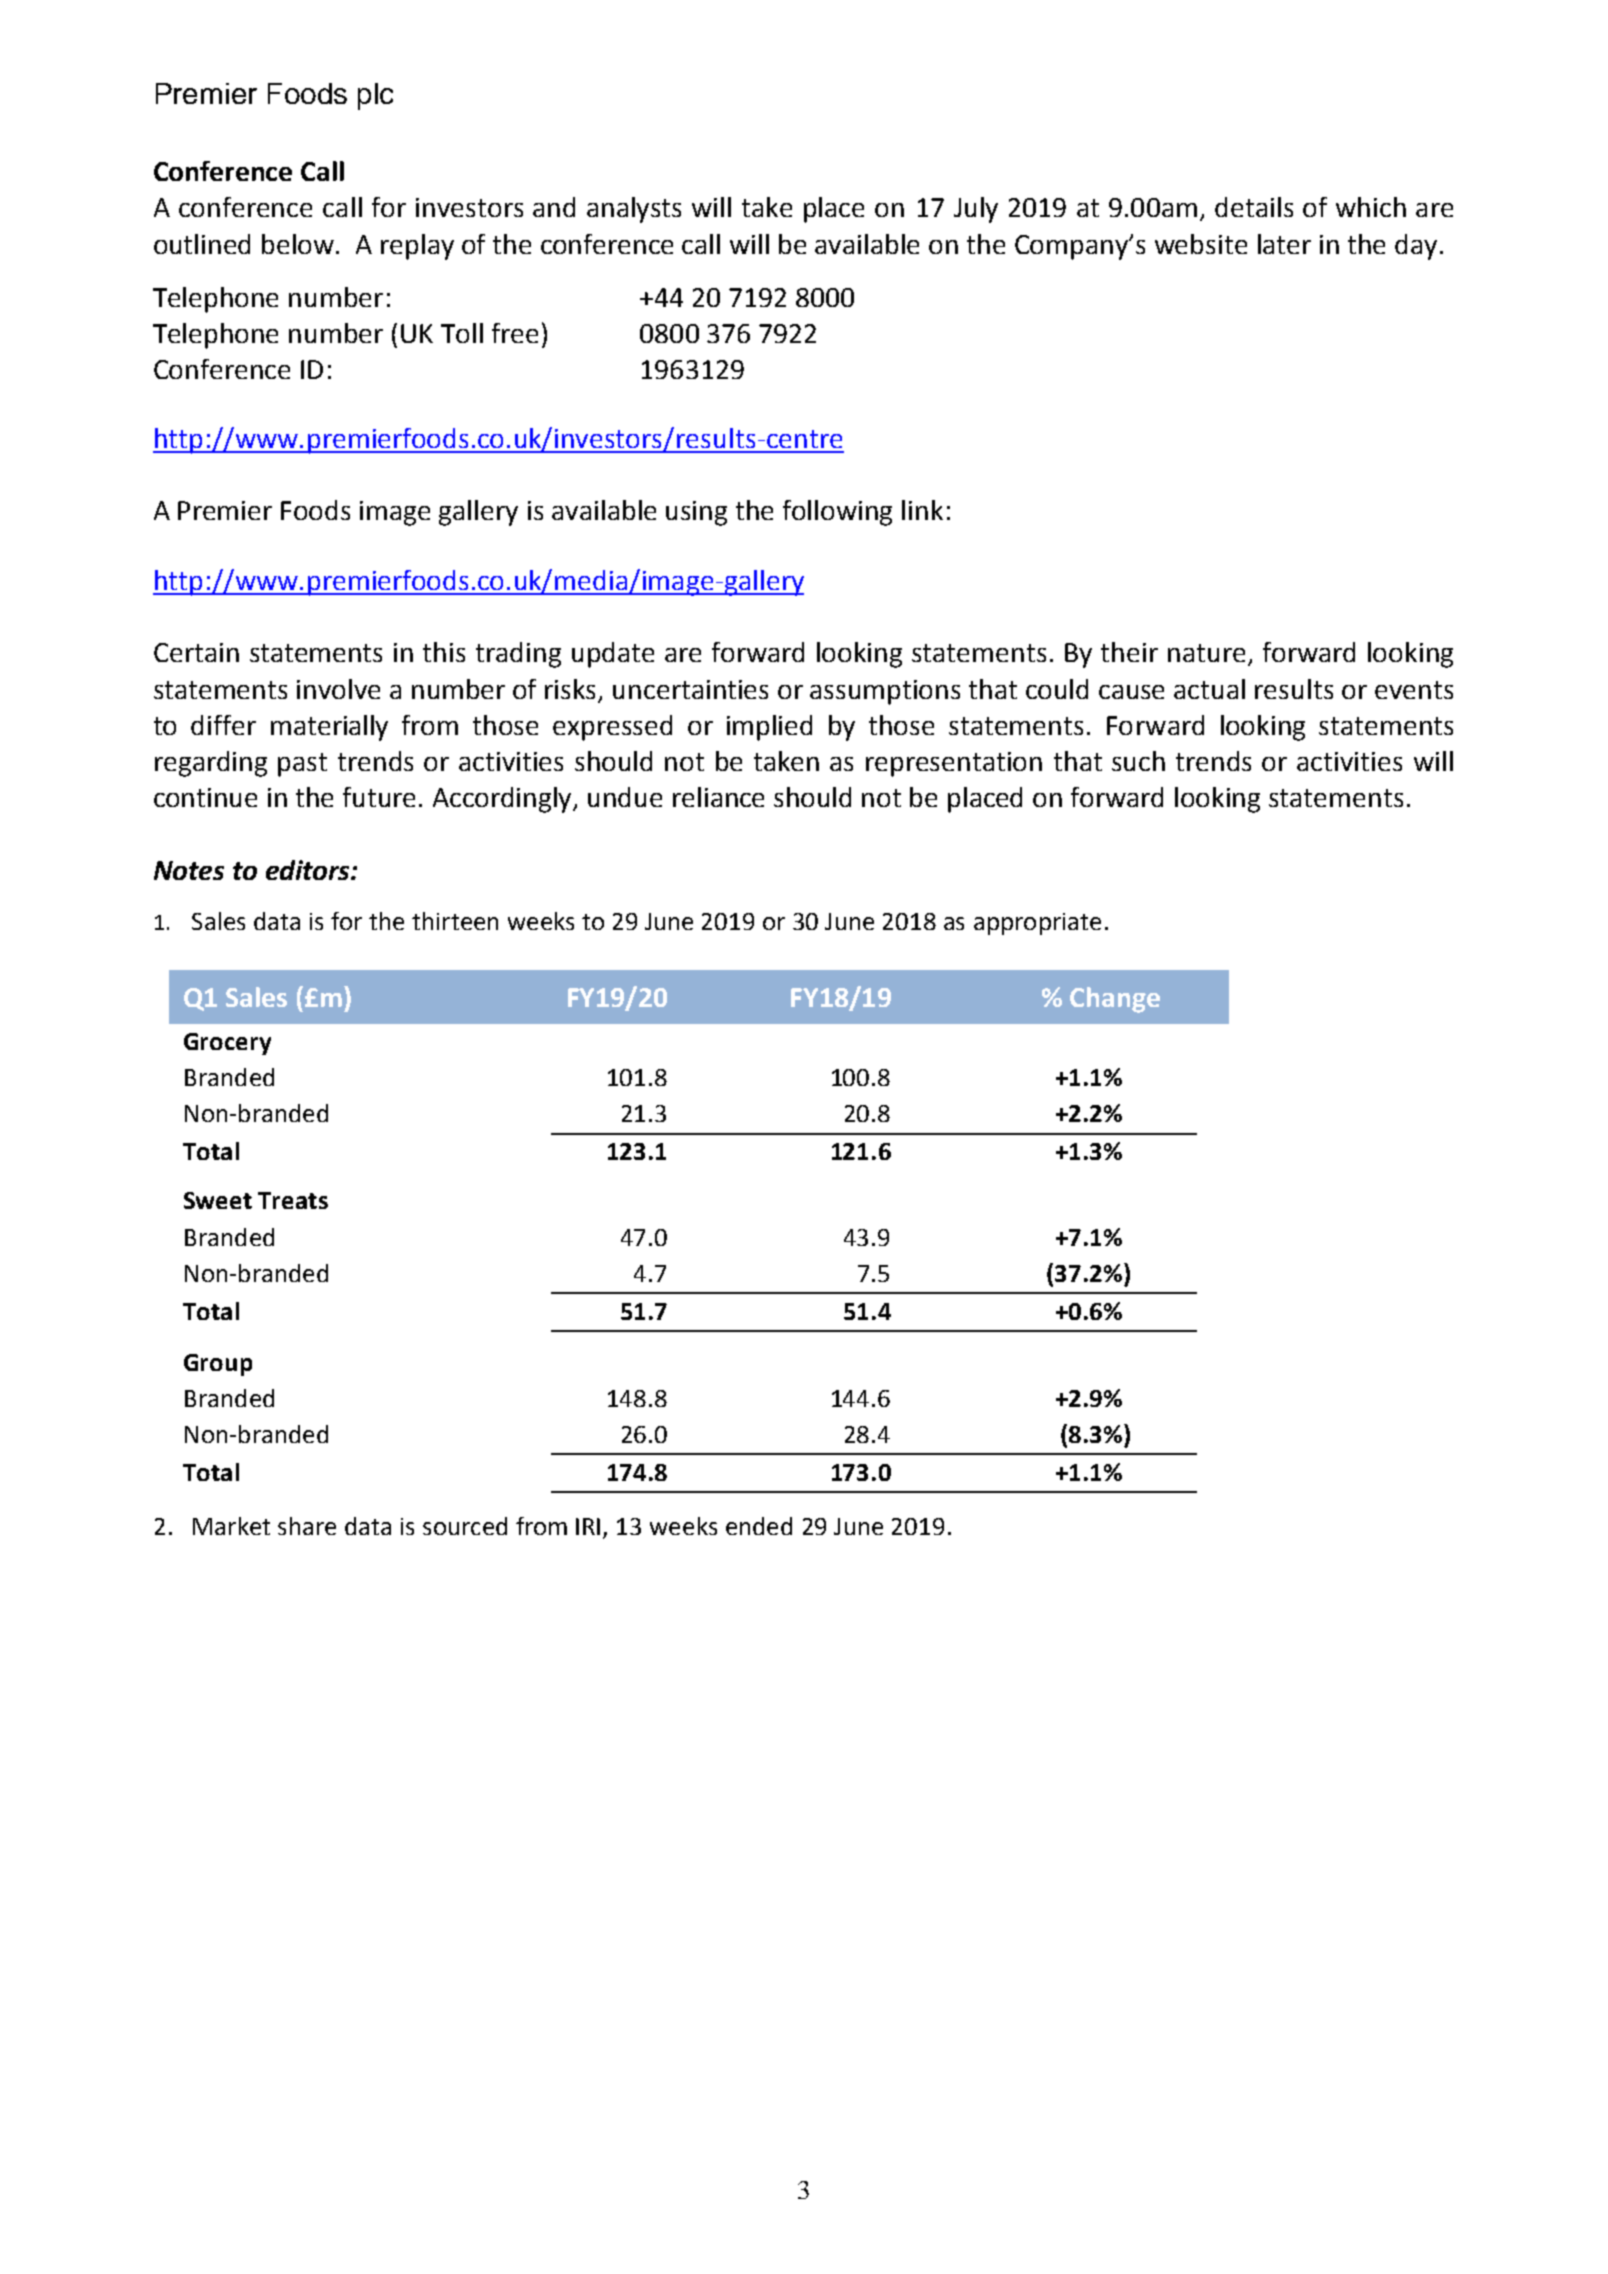  What do you see at coordinates (634, 210) in the document?
I see `analysts` at bounding box center [634, 210].
